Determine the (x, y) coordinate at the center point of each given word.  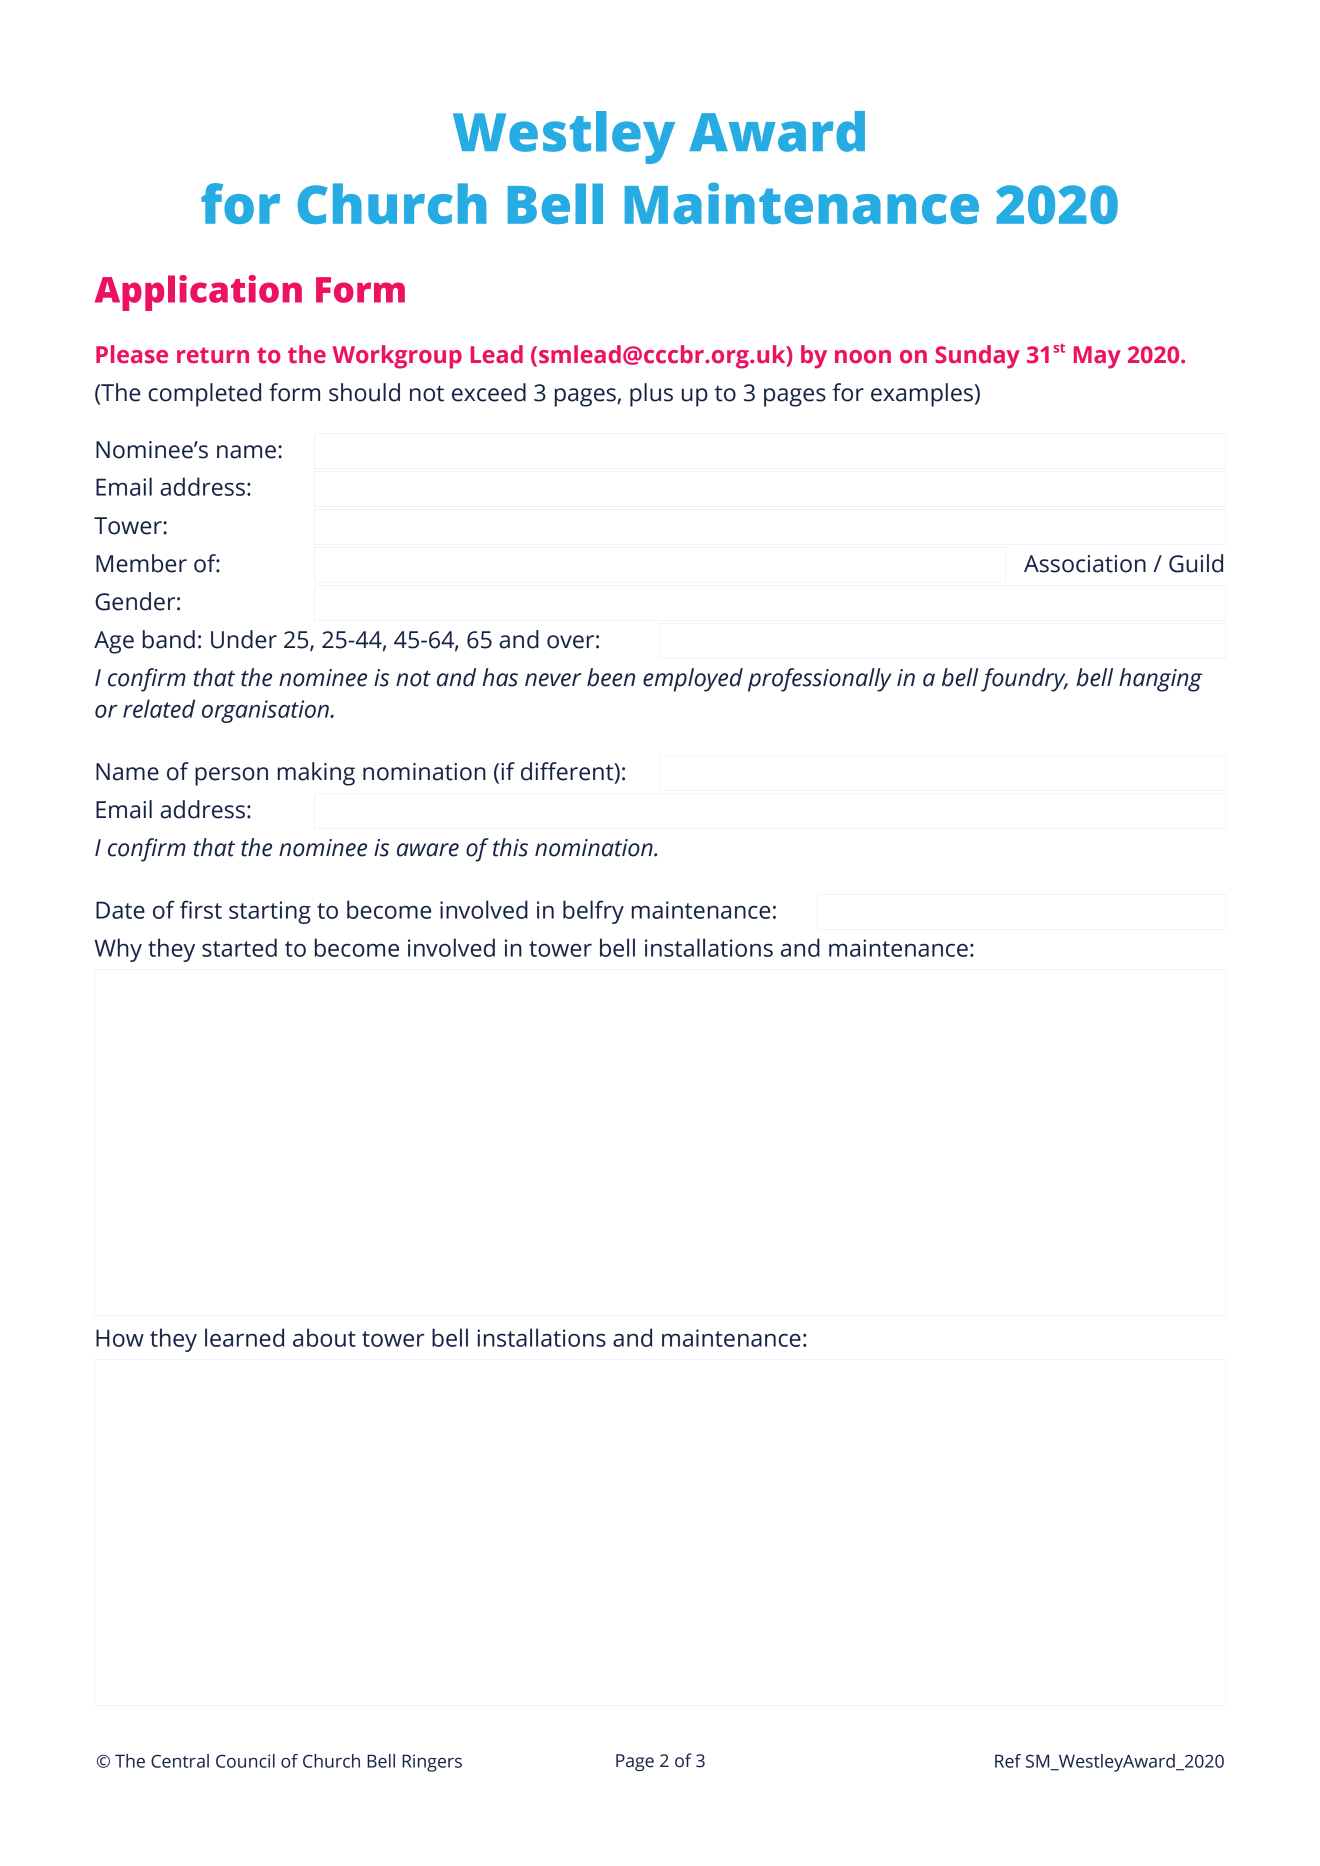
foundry (1024, 680)
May (1097, 357)
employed (693, 680)
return (213, 355)
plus (651, 395)
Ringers (432, 1763)
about (324, 1337)
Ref (1008, 1761)
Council (245, 1761)
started (239, 947)
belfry (593, 912)
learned (244, 1337)
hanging (1160, 680)
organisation (266, 711)
